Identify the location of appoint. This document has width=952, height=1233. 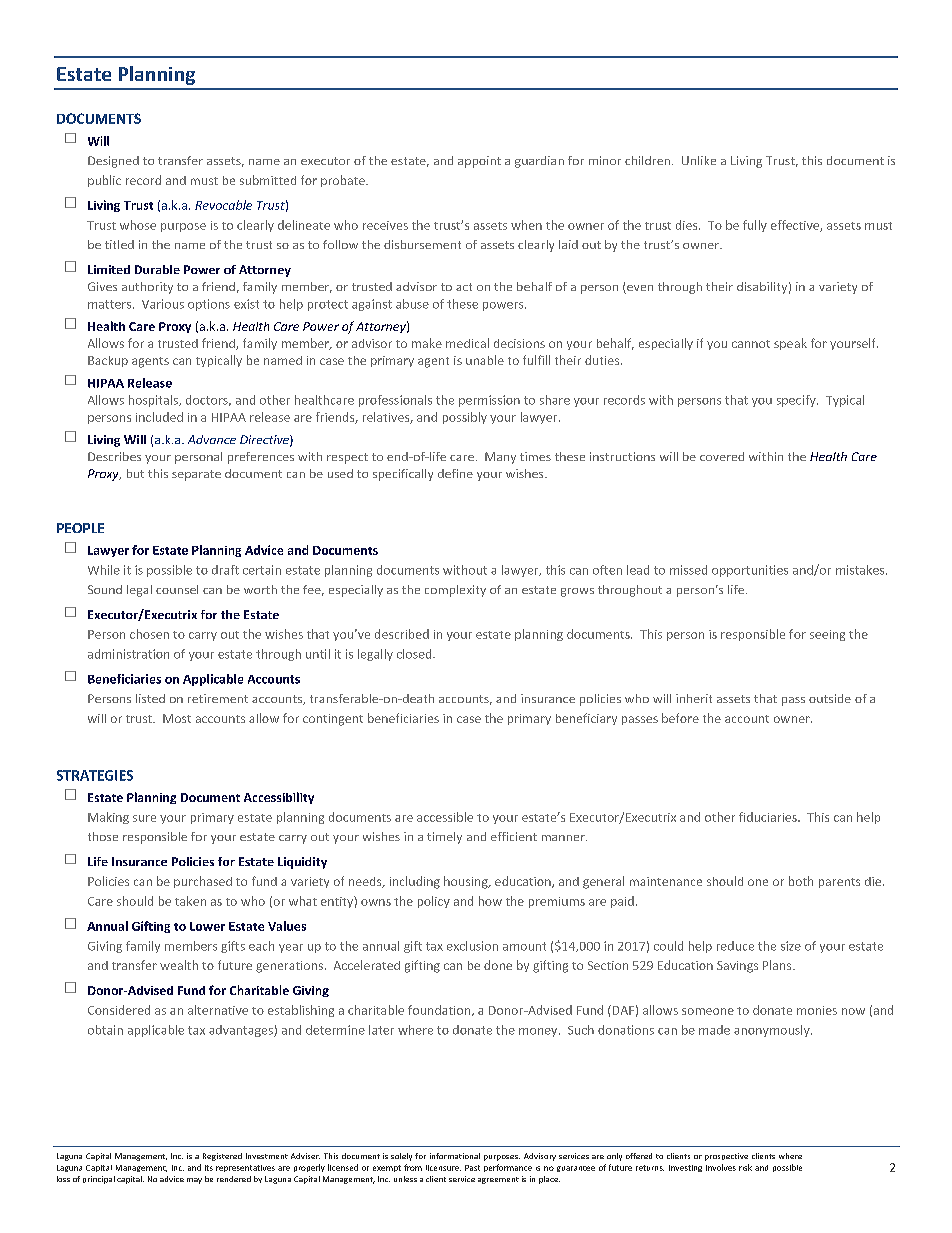
(479, 162).
